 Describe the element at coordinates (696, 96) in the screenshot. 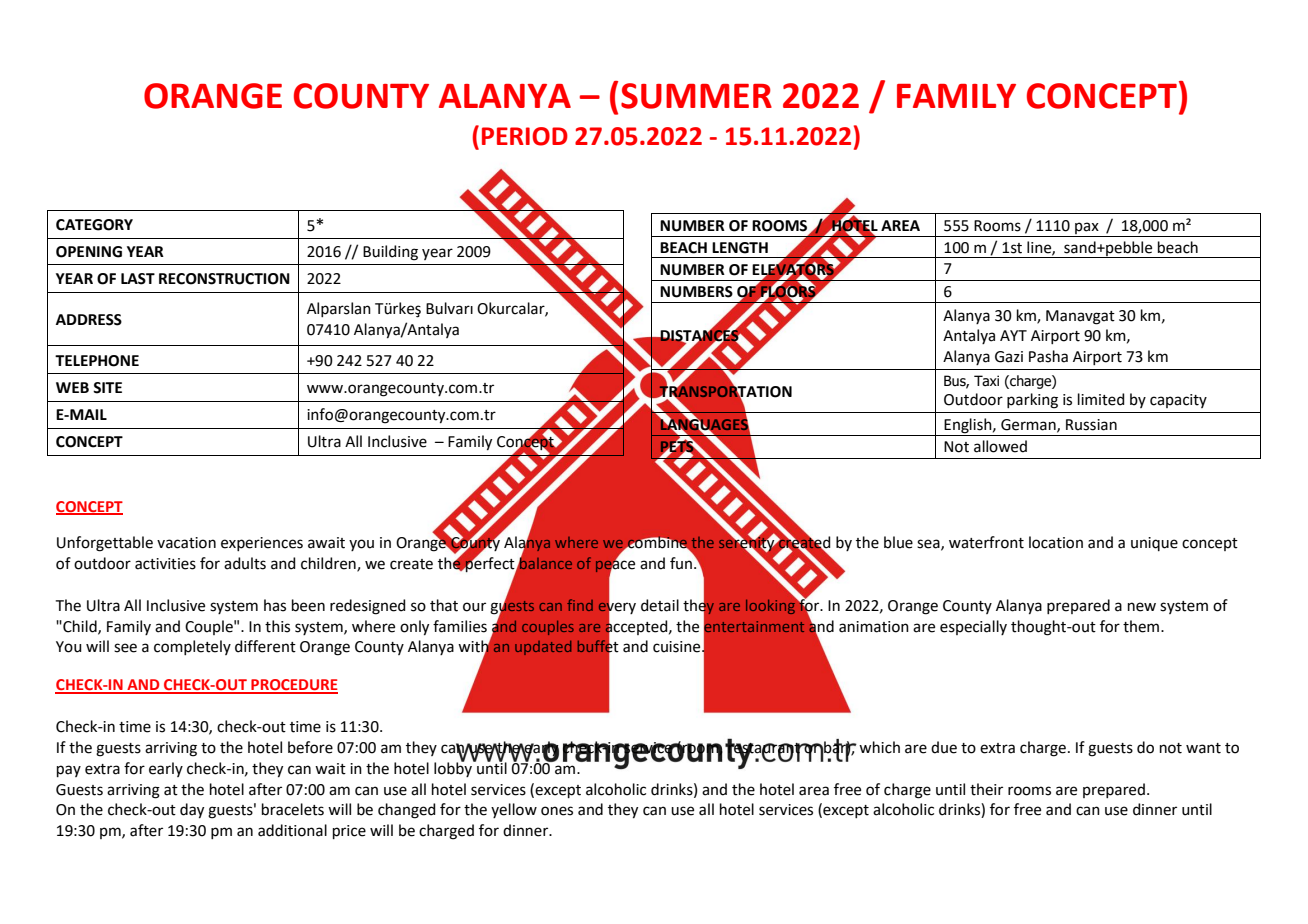

I see `SUMMER` at that location.
